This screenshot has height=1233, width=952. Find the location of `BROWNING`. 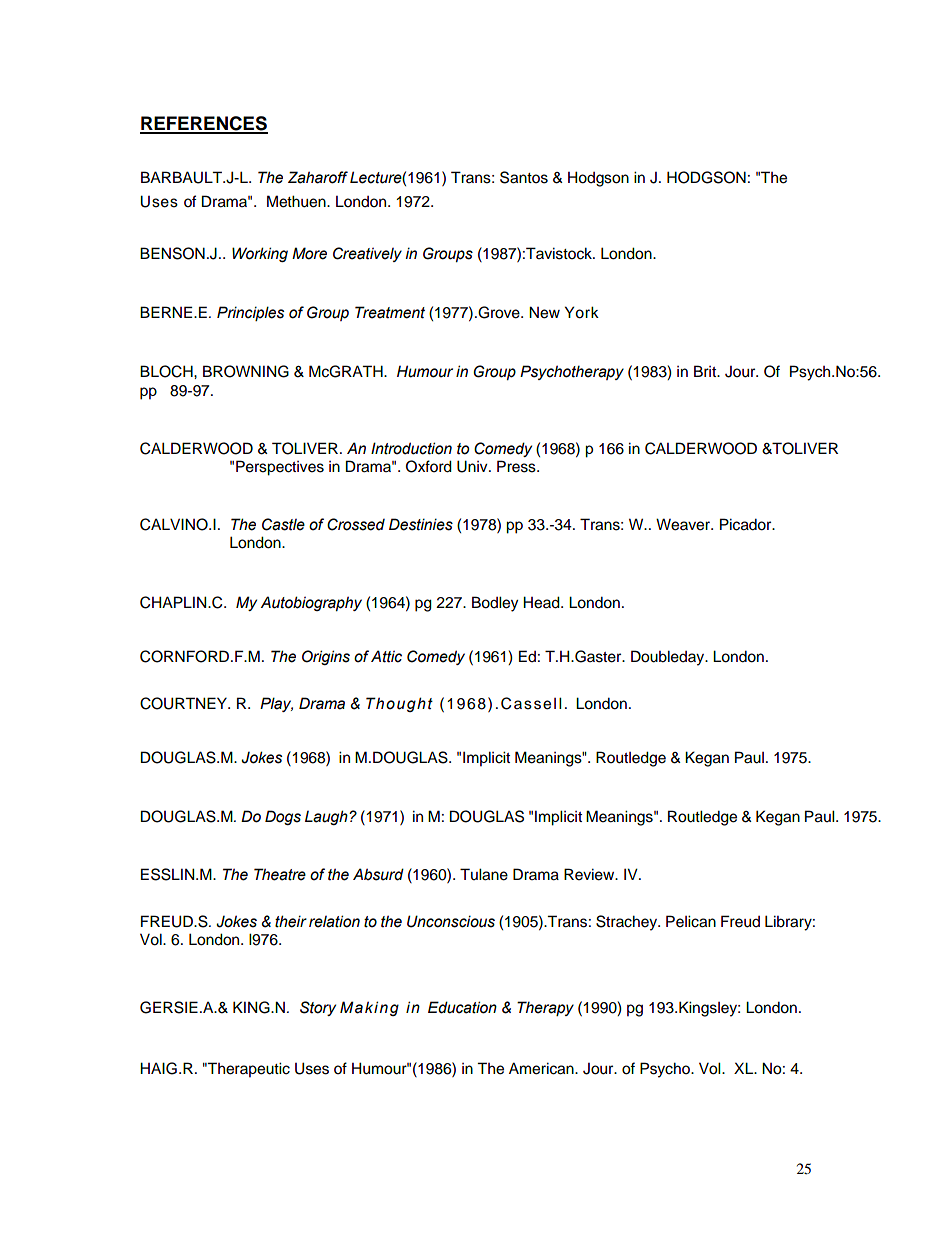

BROWNING is located at coordinates (246, 371).
